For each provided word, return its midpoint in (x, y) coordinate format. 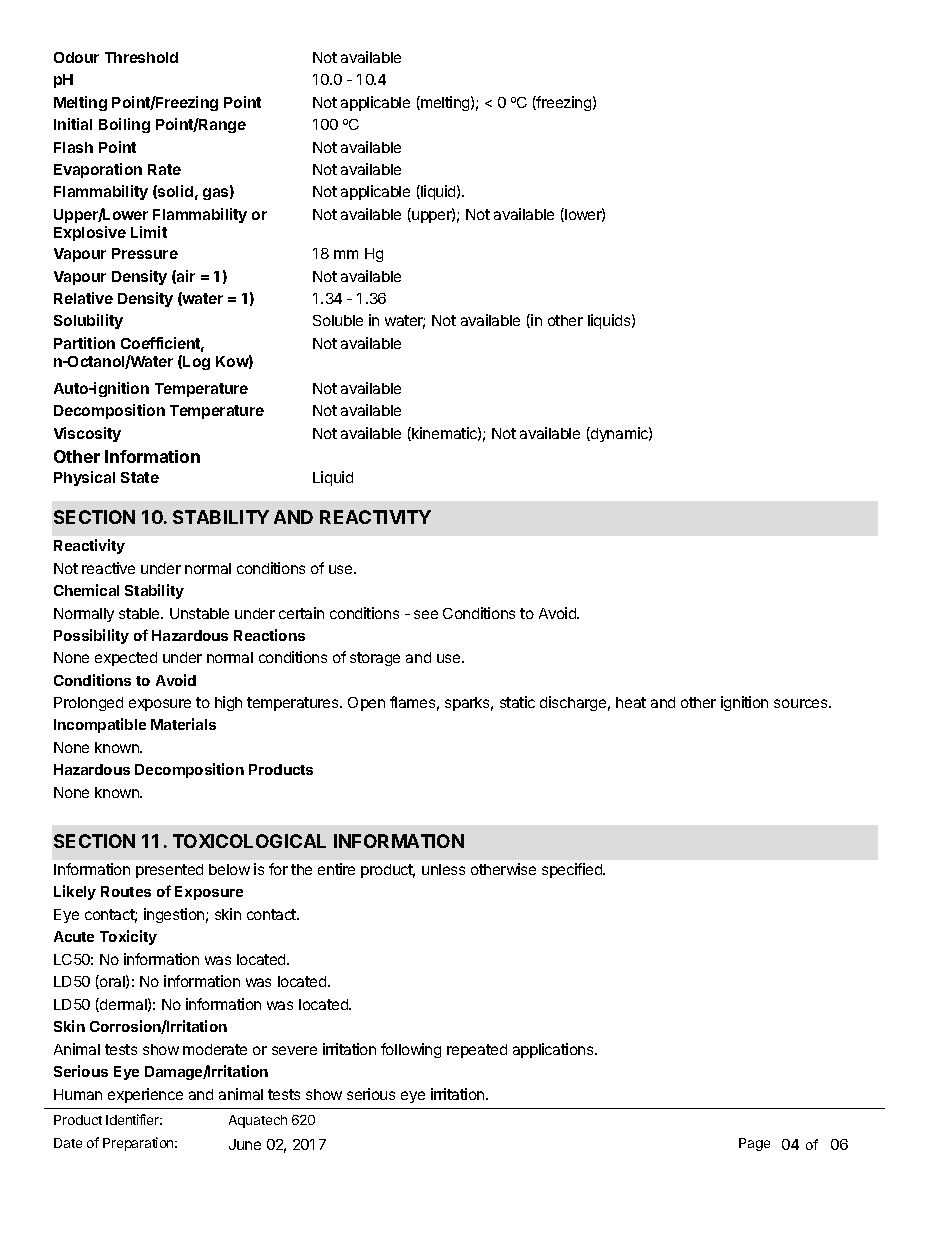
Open (366, 704)
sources (802, 703)
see (426, 614)
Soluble (338, 320)
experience (145, 1095)
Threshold (141, 57)
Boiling (124, 125)
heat (631, 702)
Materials (183, 724)
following (411, 1050)
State (140, 477)
